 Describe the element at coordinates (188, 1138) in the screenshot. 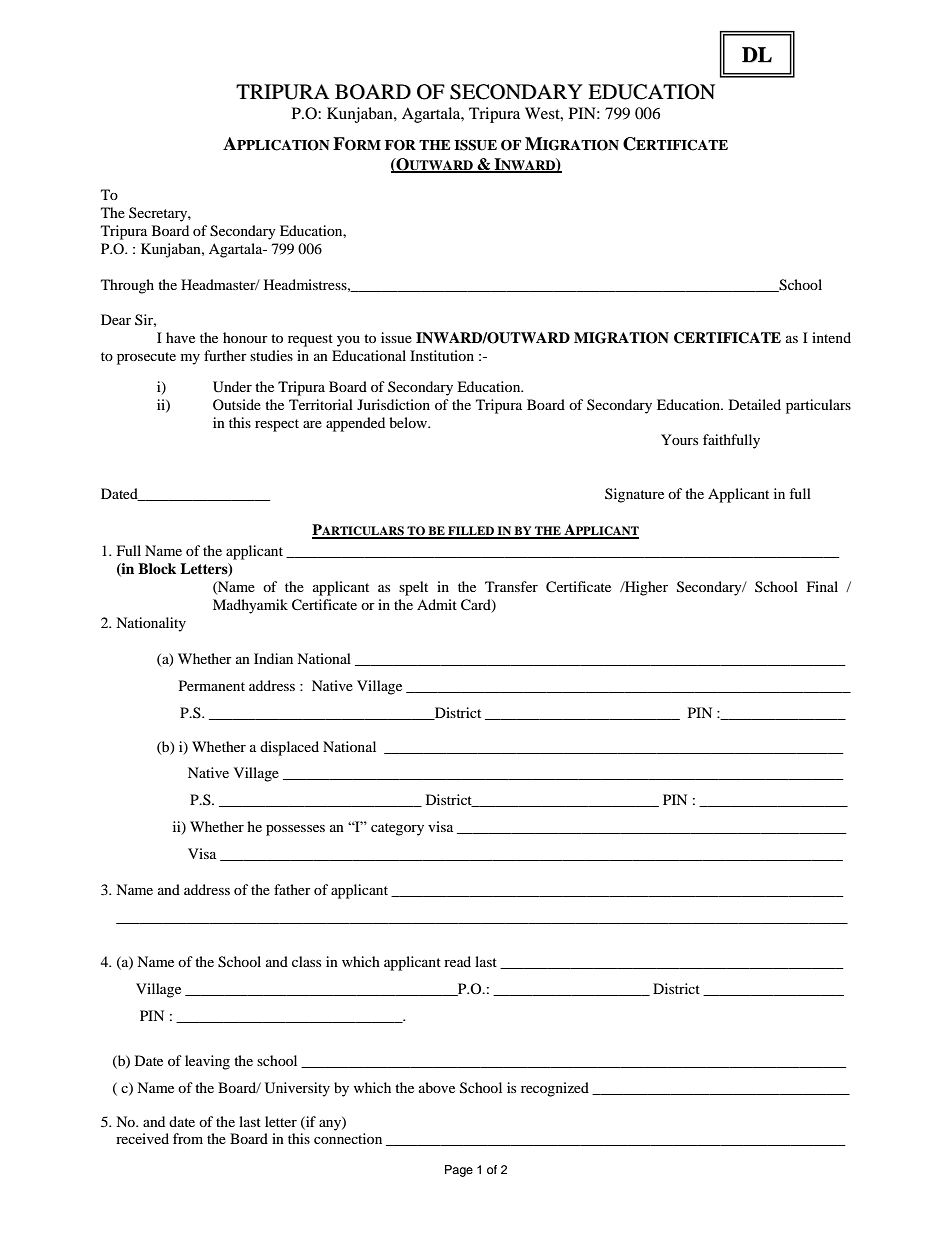

I see `from` at that location.
